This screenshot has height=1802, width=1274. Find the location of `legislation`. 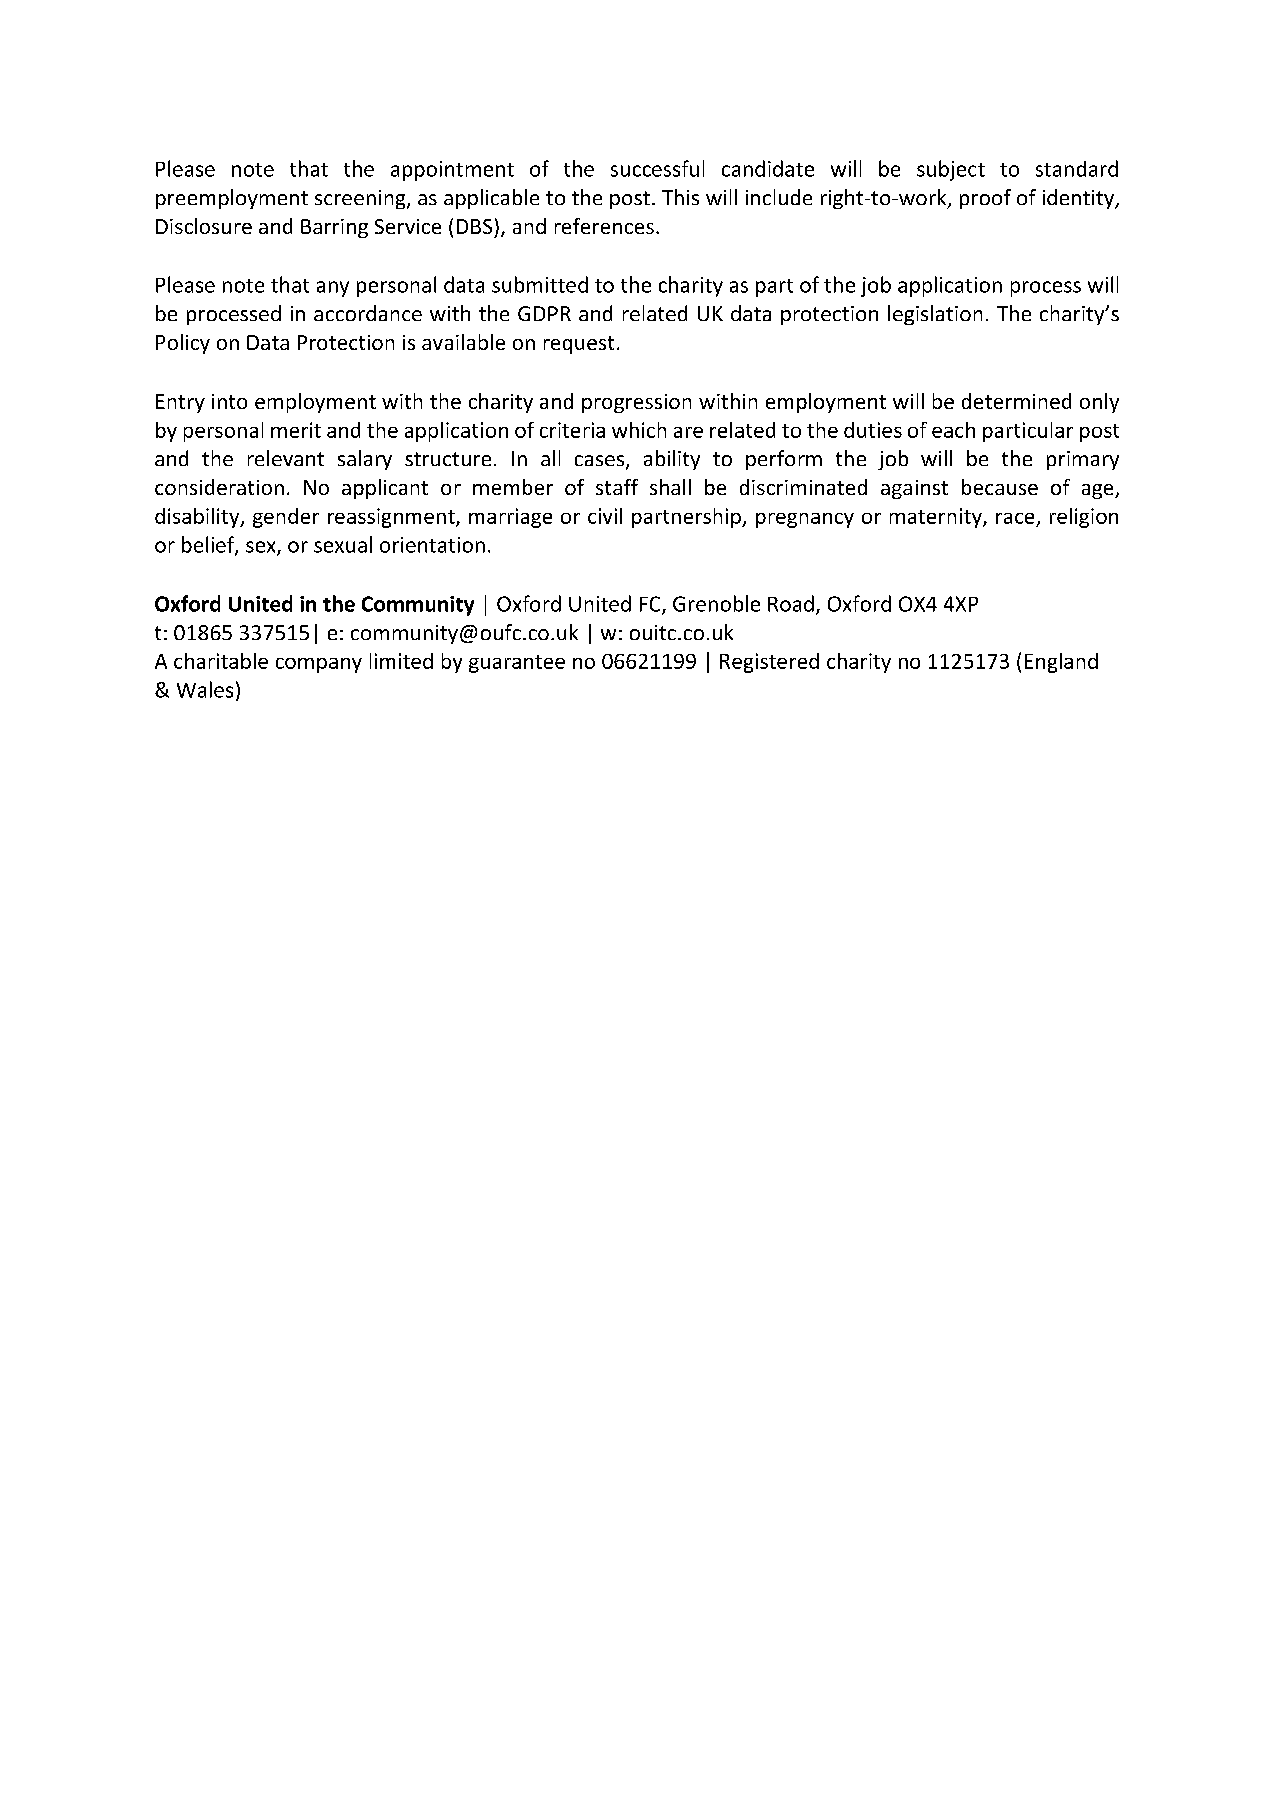

legislation is located at coordinates (935, 315).
